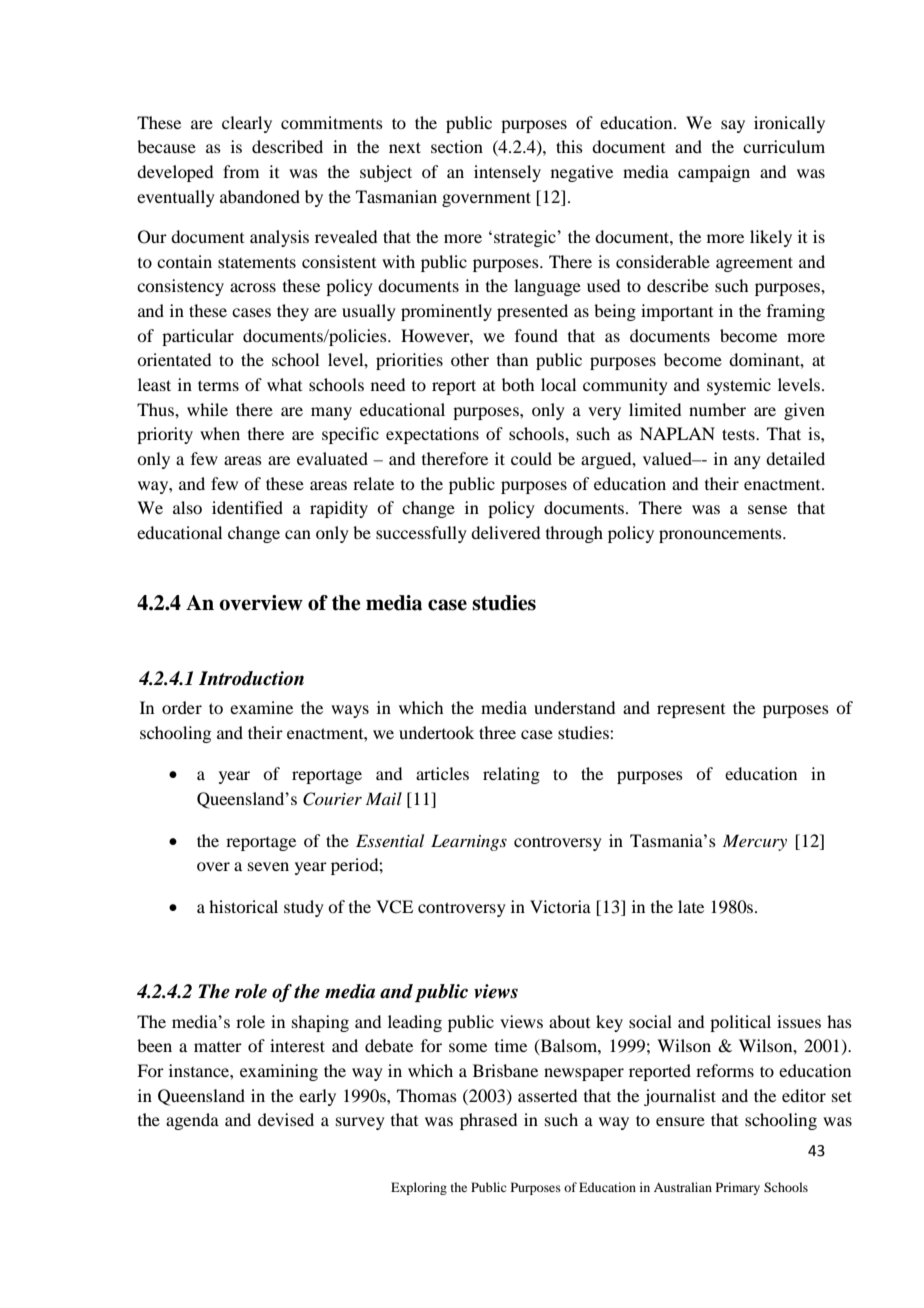 The height and width of the image is (1308, 924). What do you see at coordinates (192, 1121) in the image?
I see `agenda` at bounding box center [192, 1121].
